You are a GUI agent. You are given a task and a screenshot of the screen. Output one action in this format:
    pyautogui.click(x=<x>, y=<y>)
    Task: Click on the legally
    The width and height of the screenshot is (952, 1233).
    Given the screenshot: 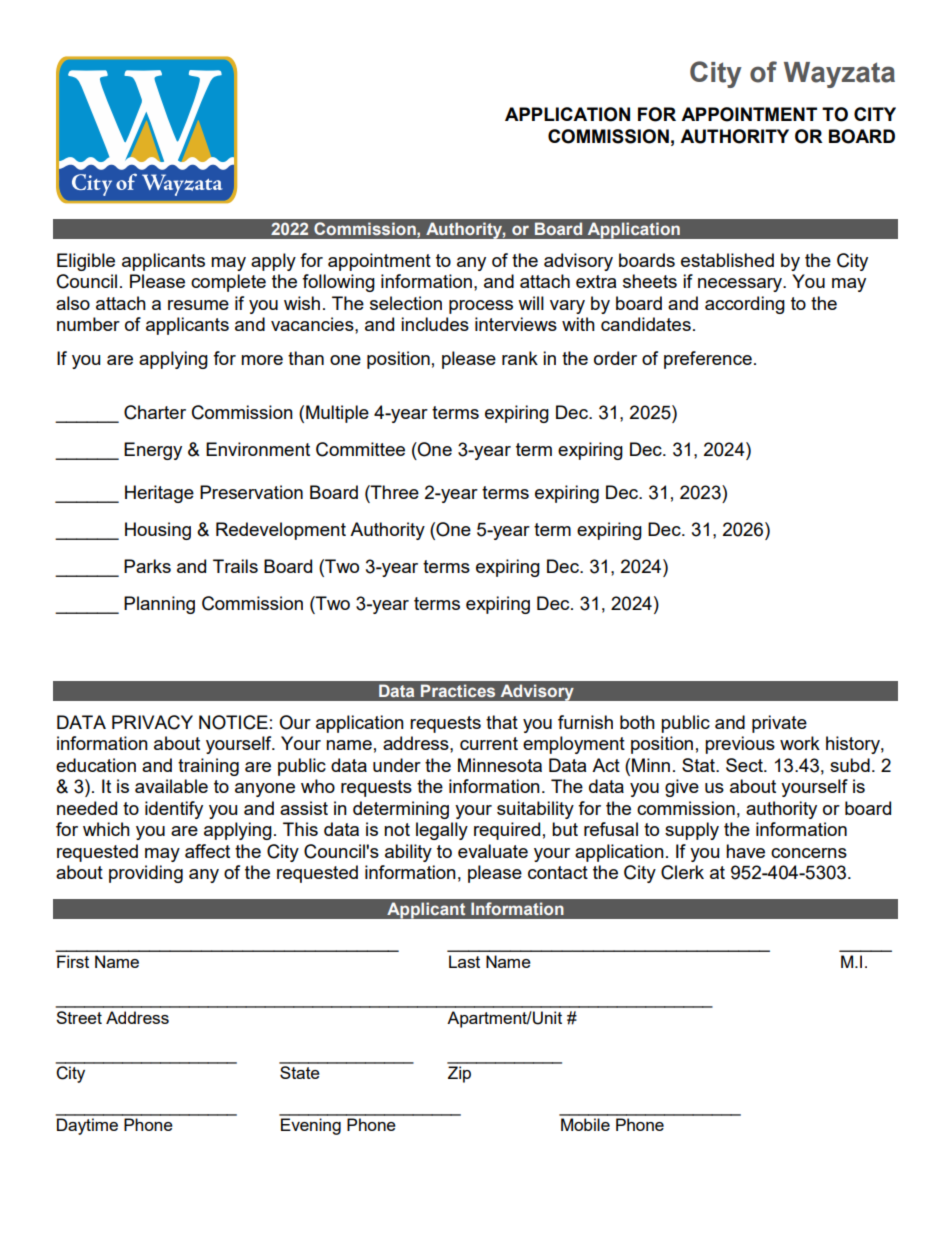 What is the action you would take?
    pyautogui.click(x=442, y=831)
